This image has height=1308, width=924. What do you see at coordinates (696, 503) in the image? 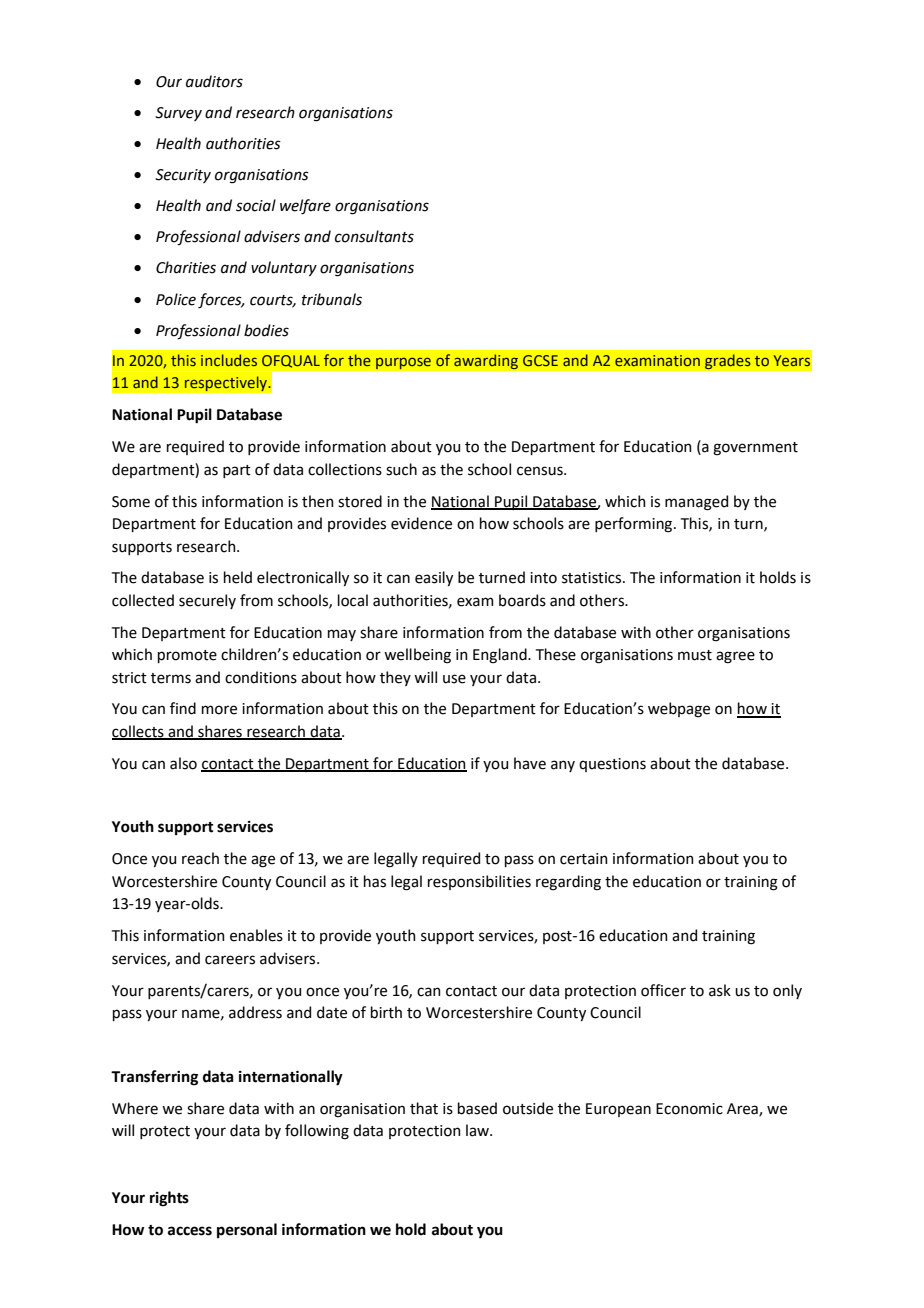
I see `managed` at bounding box center [696, 503].
